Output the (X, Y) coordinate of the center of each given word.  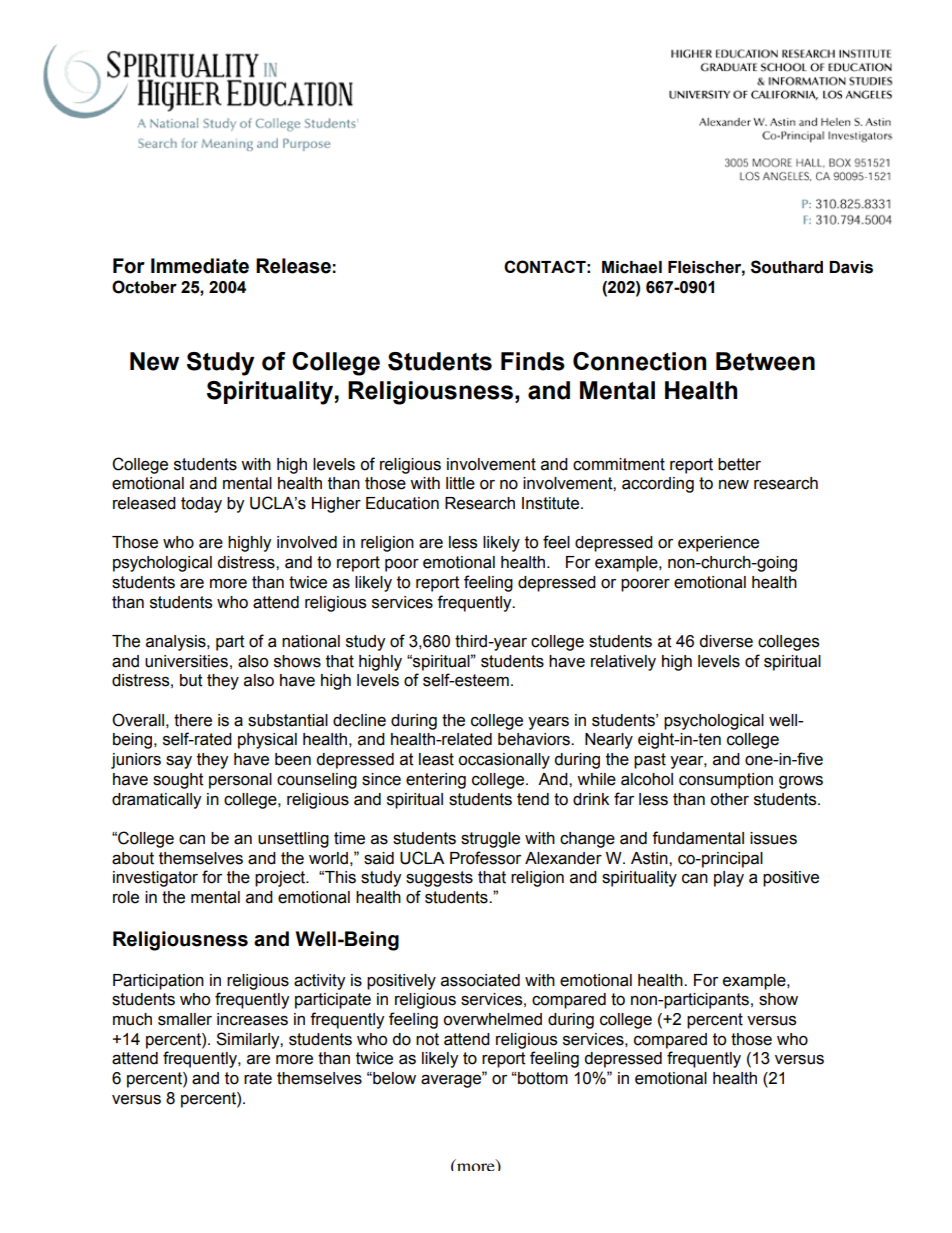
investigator (155, 879)
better (739, 464)
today (201, 505)
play (729, 879)
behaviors (535, 739)
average (452, 1080)
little (460, 483)
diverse (726, 641)
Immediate (200, 266)
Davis (851, 267)
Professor (485, 858)
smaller (185, 1019)
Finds (533, 361)
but (191, 680)
